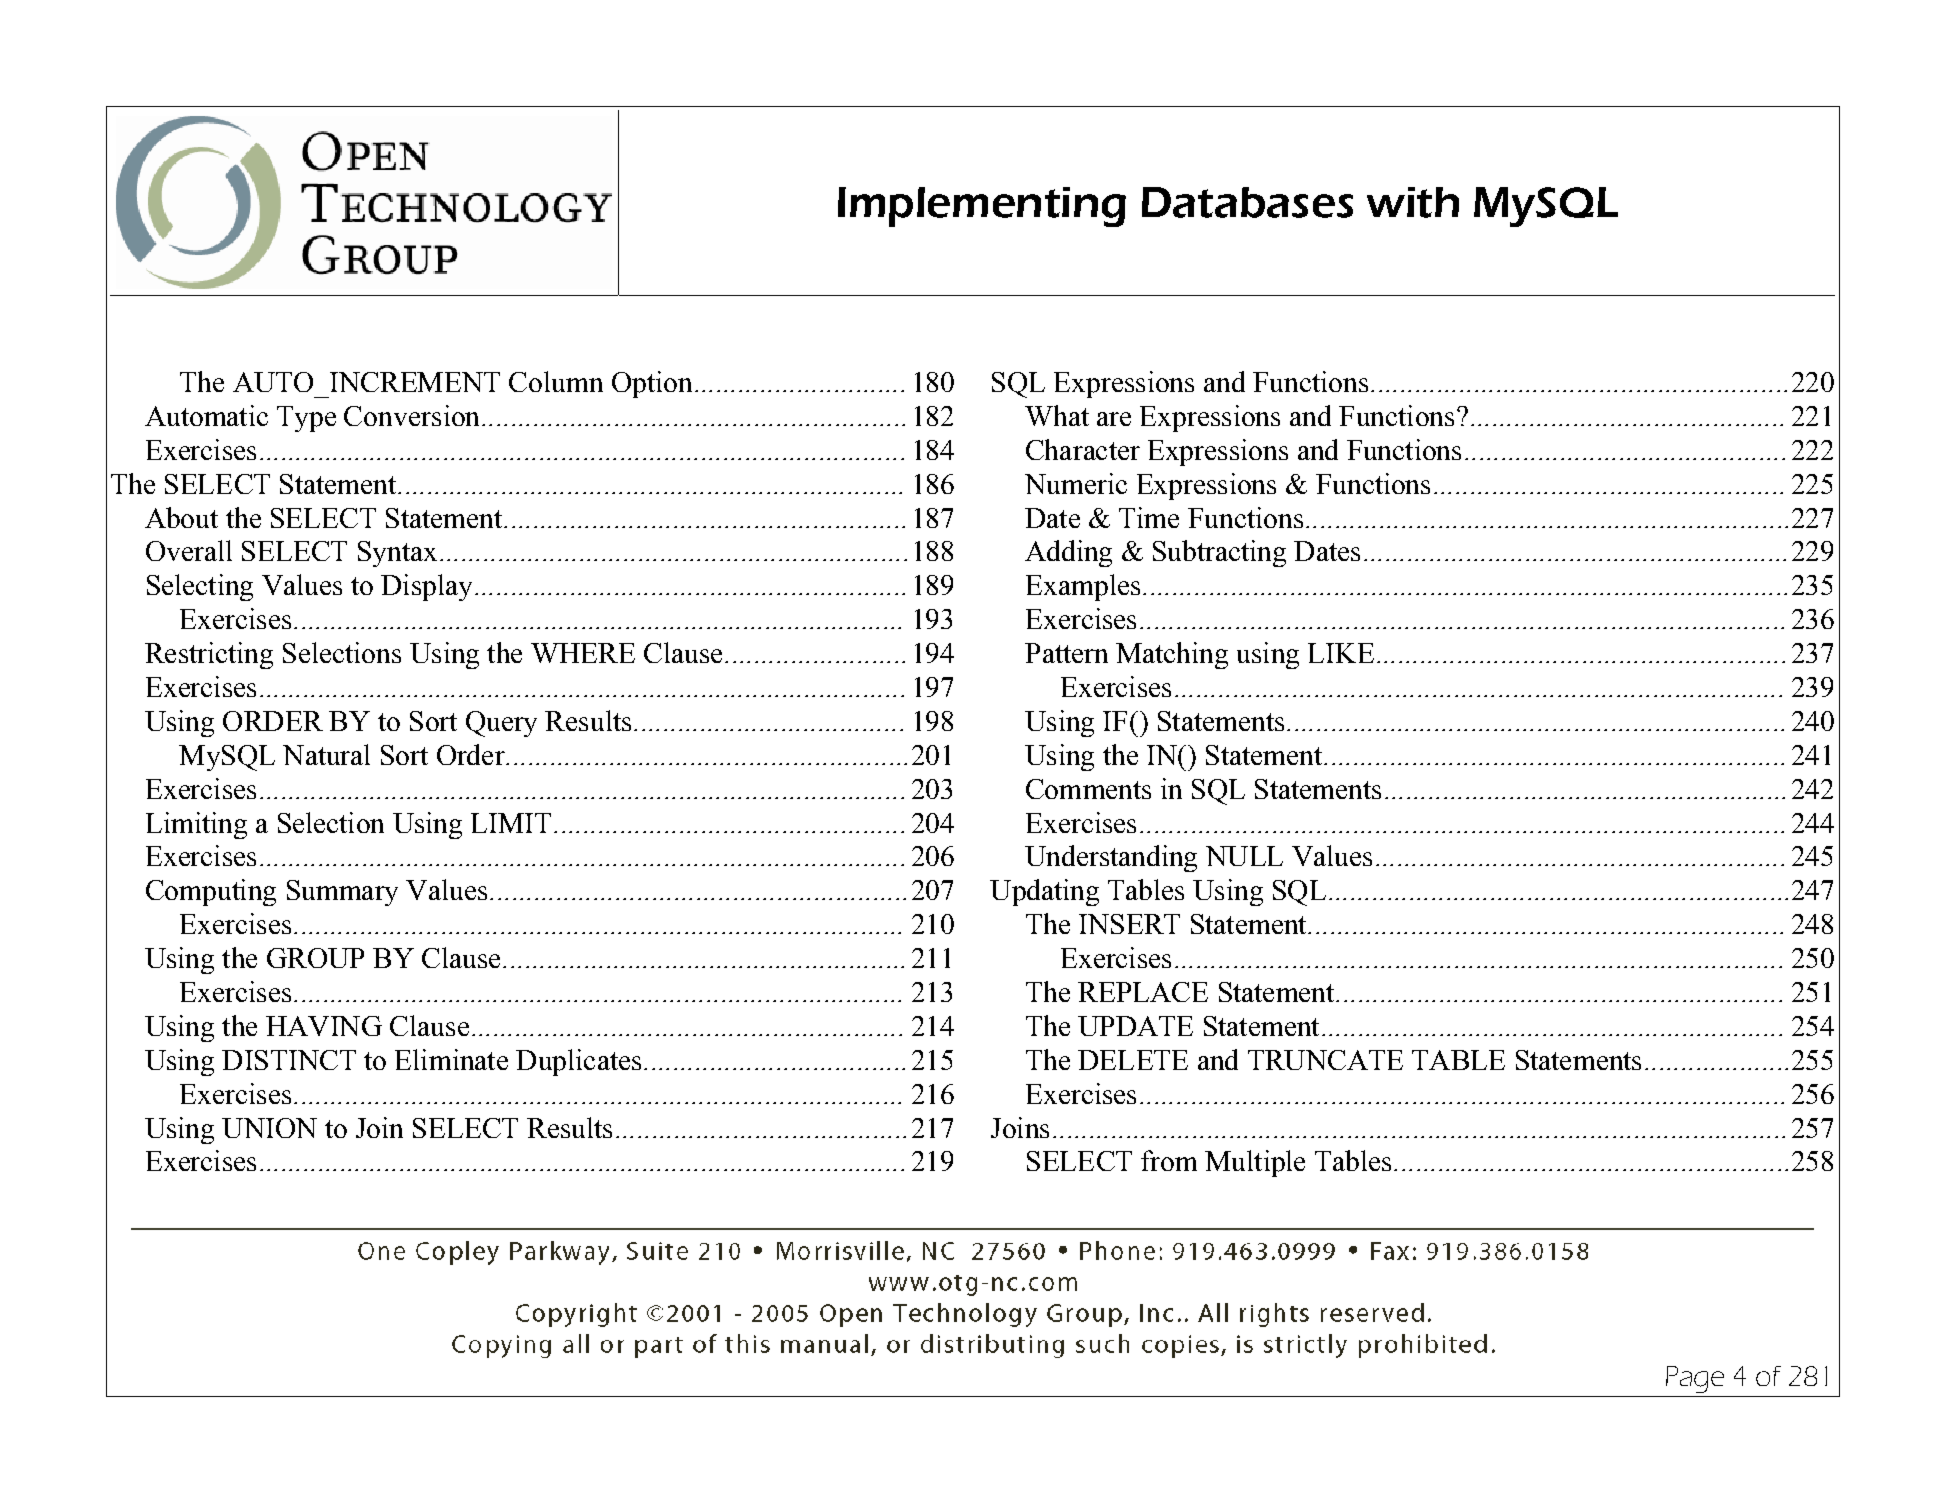  I want to click on Pattern, so click(1066, 653).
